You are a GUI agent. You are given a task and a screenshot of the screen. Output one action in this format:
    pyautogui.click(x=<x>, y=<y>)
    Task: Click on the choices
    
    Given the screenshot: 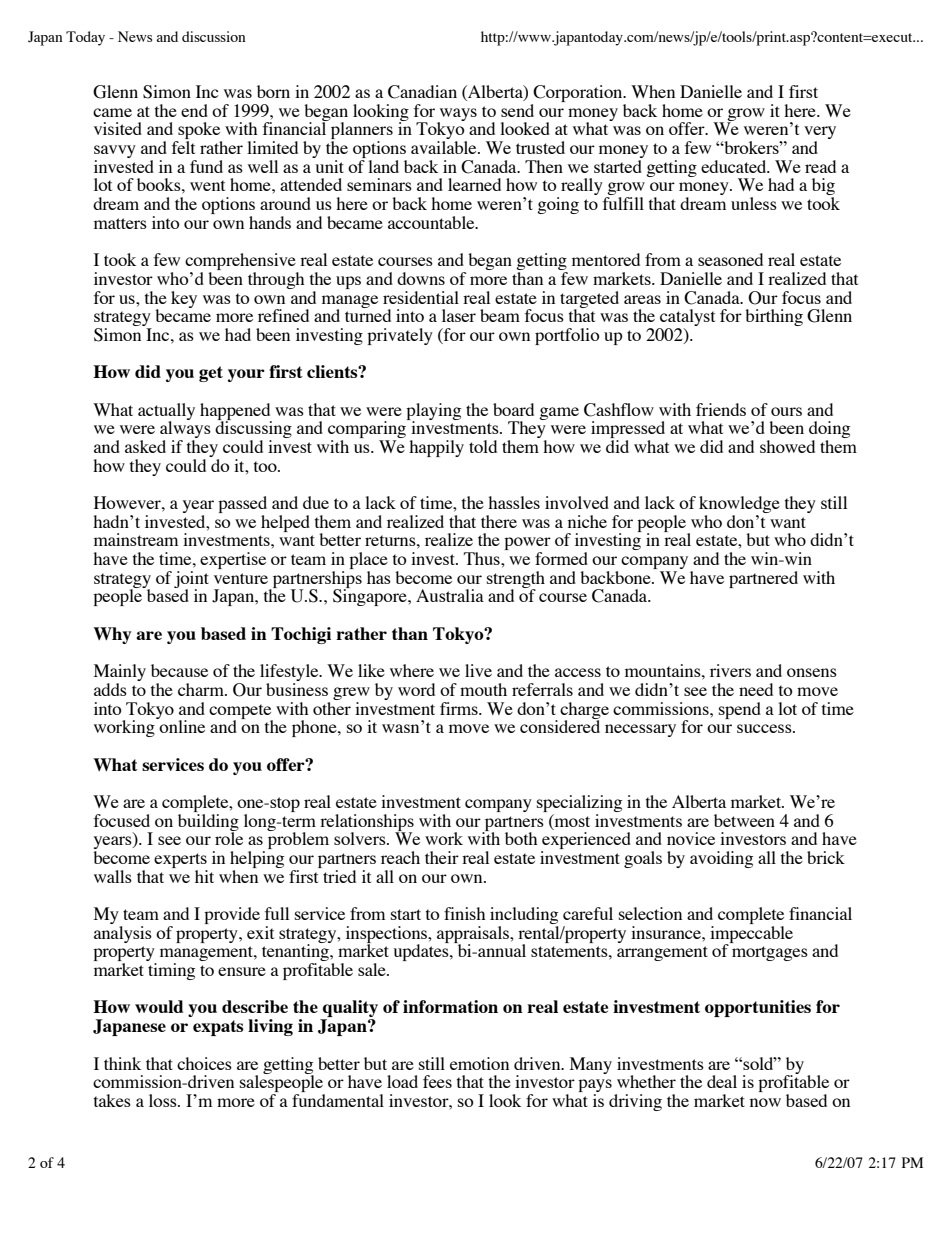 What is the action you would take?
    pyautogui.click(x=204, y=1063)
